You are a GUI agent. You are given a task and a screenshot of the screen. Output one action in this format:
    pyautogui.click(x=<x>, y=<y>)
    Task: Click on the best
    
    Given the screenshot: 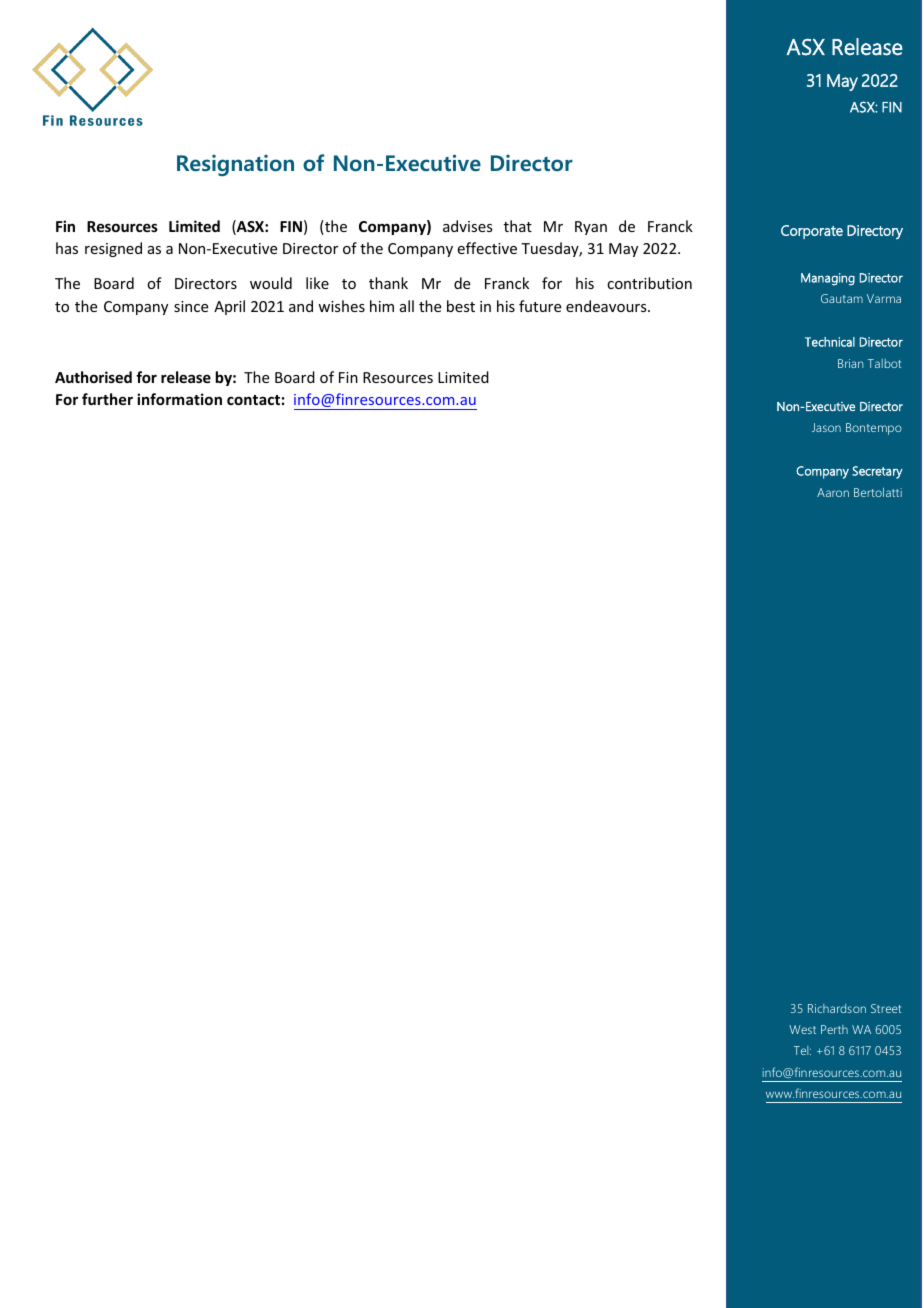 What is the action you would take?
    pyautogui.click(x=461, y=306)
